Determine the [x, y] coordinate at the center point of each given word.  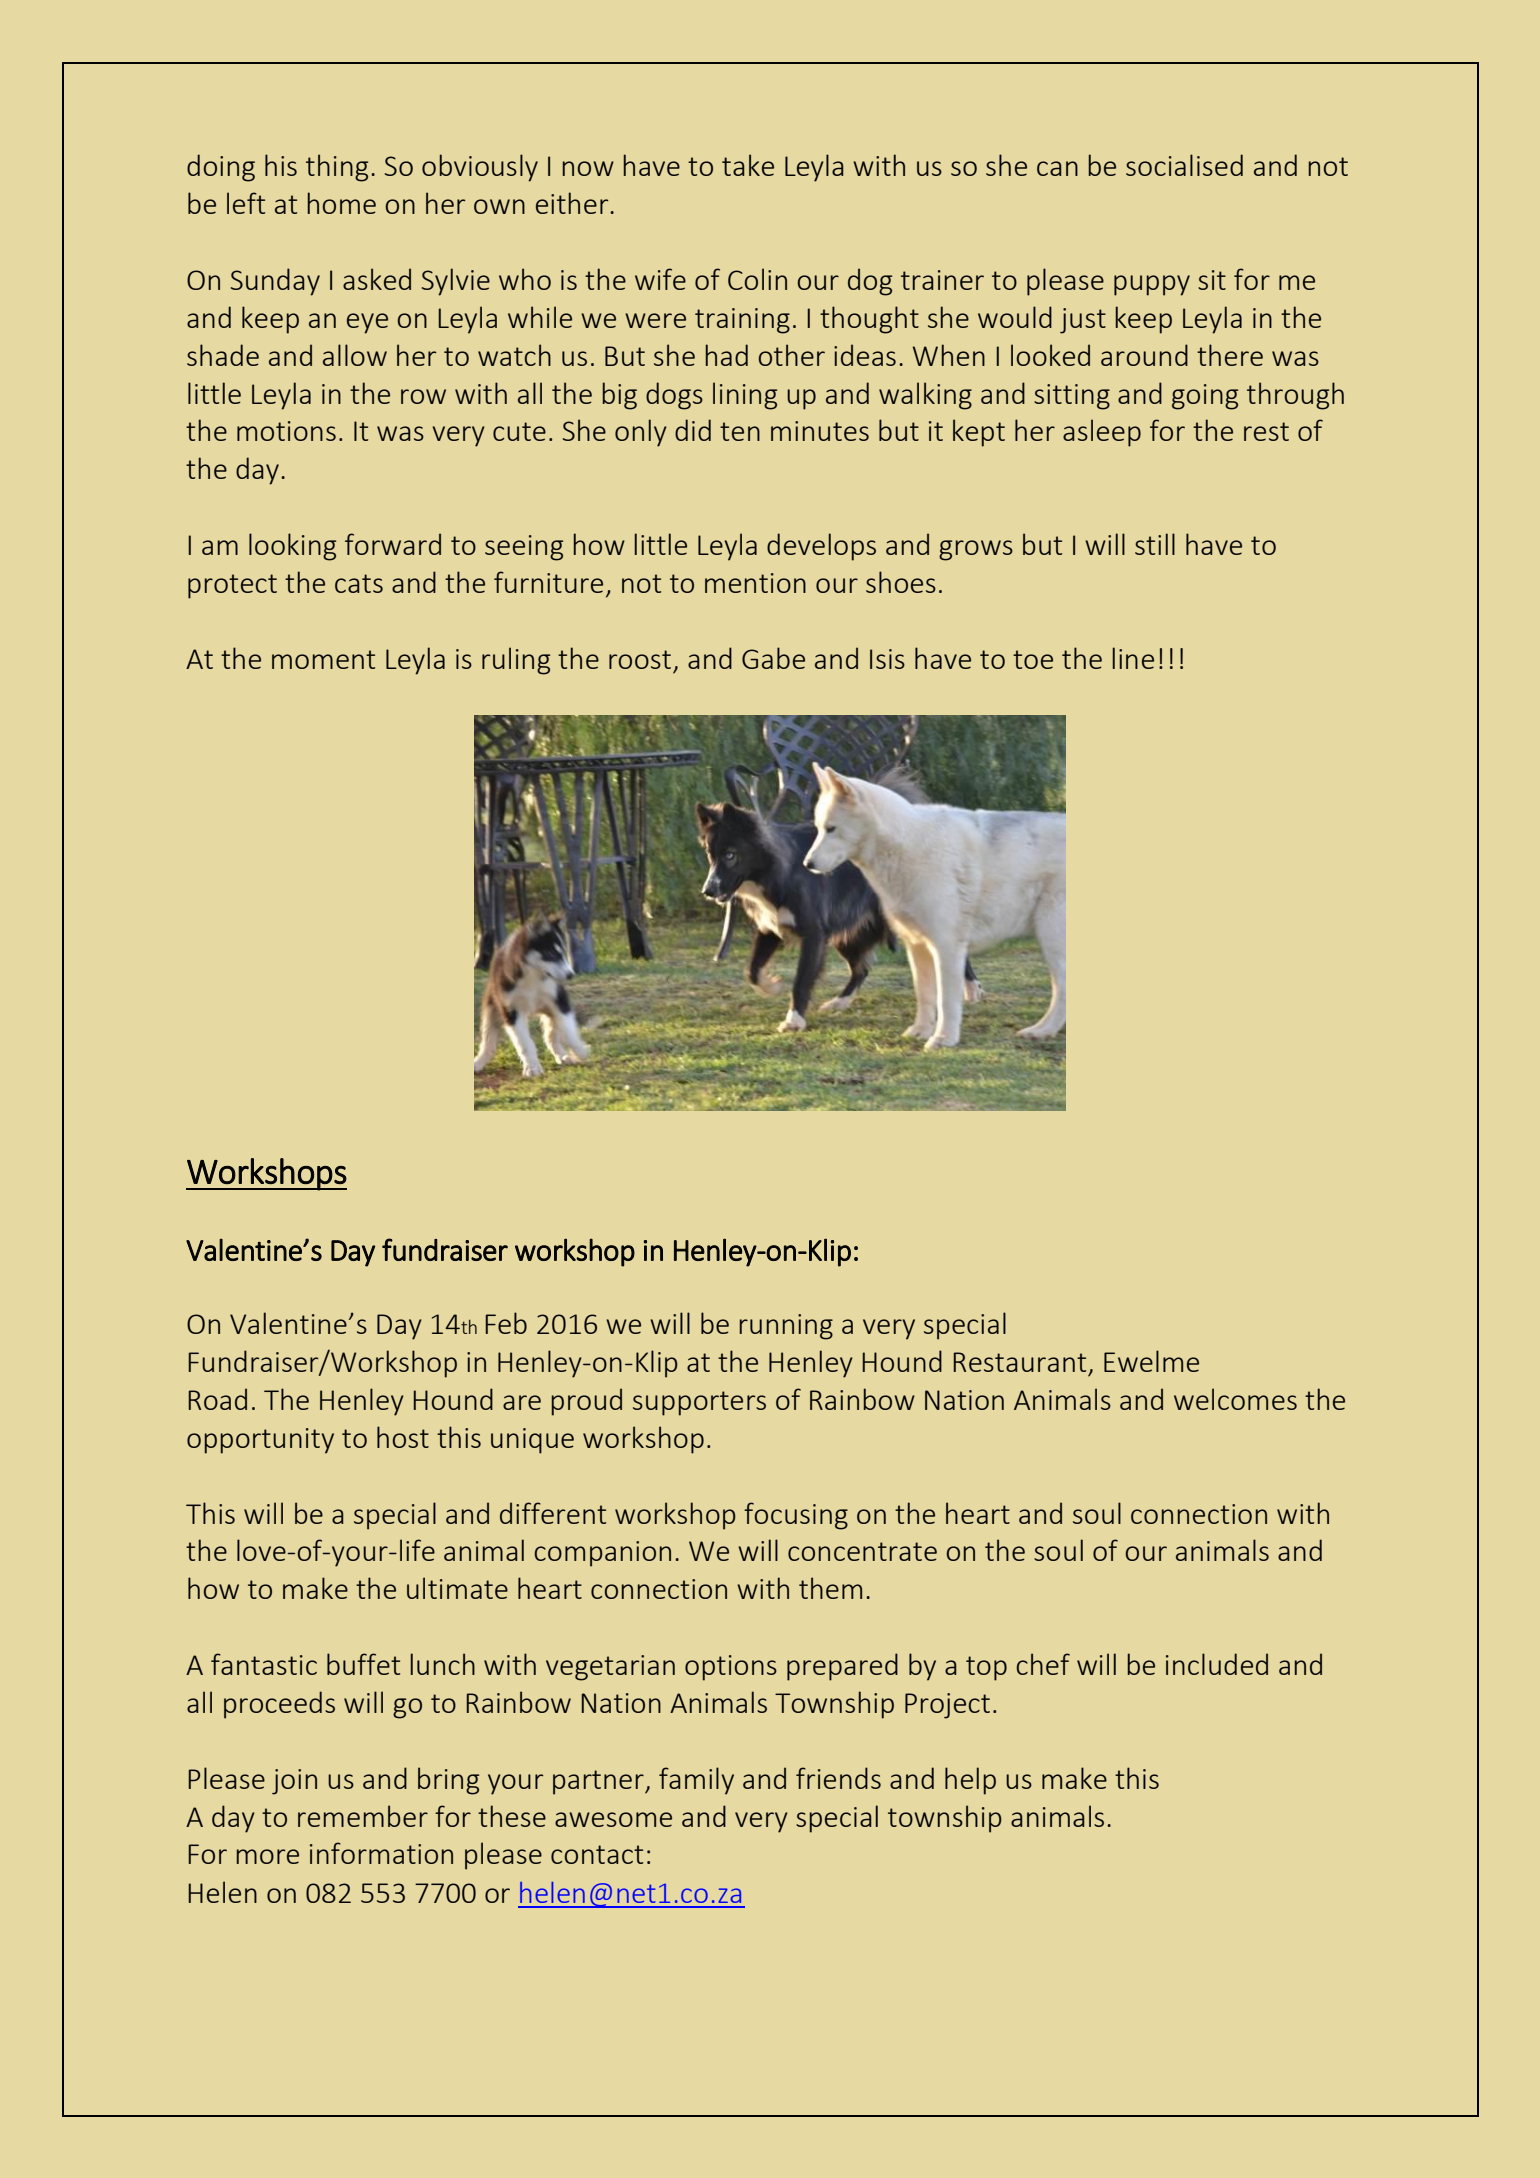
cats [359, 583]
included [1217, 1664]
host [403, 1437]
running [786, 1327]
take [748, 165]
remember [363, 1816]
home [341, 203]
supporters [699, 1403]
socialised [1184, 165]
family [696, 1781]
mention [755, 583]
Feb [506, 1323]
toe [1033, 659]
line [1133, 658]
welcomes [1235, 1399]
